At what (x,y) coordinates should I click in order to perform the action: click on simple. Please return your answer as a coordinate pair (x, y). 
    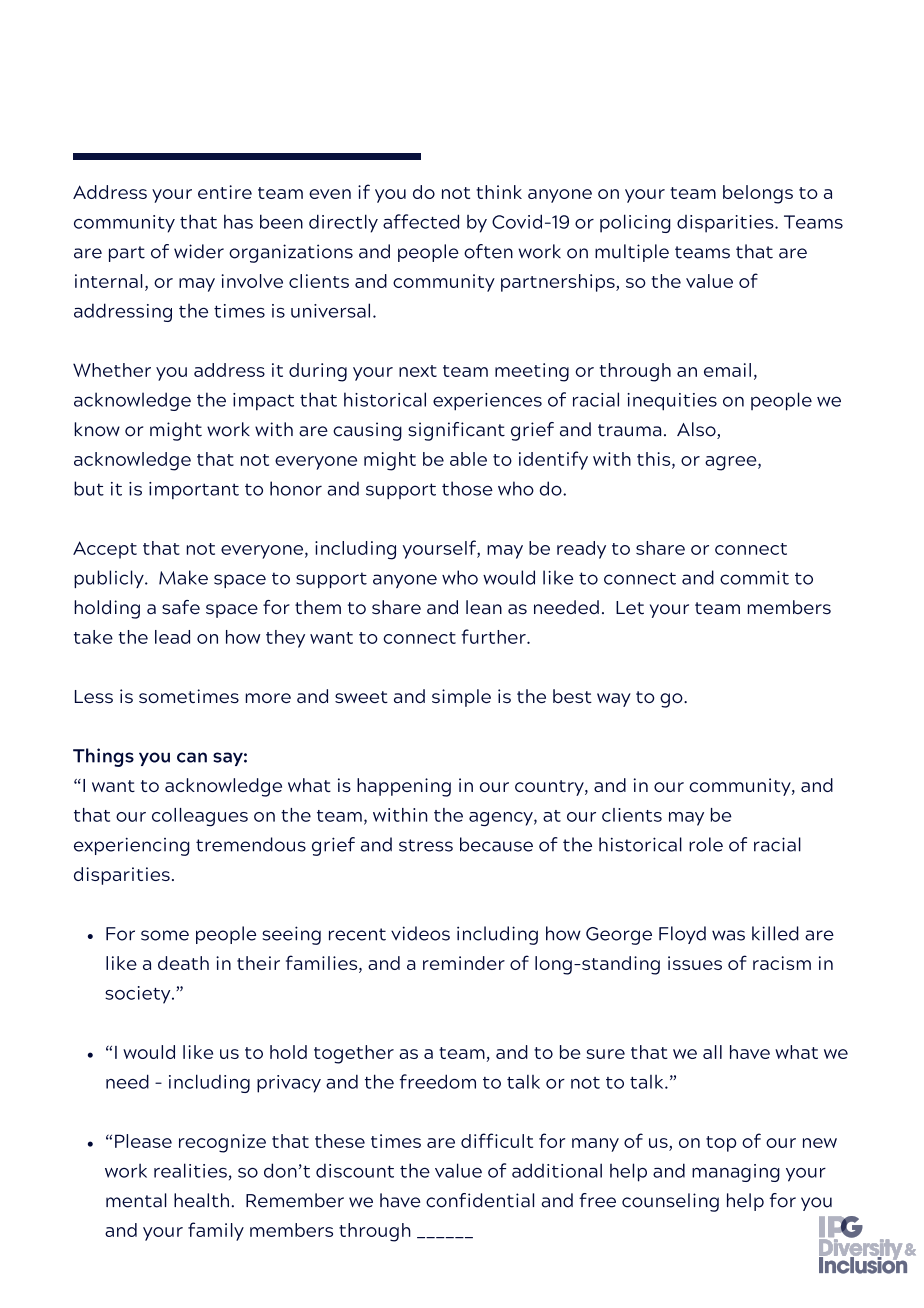
    Looking at the image, I should click on (461, 698).
